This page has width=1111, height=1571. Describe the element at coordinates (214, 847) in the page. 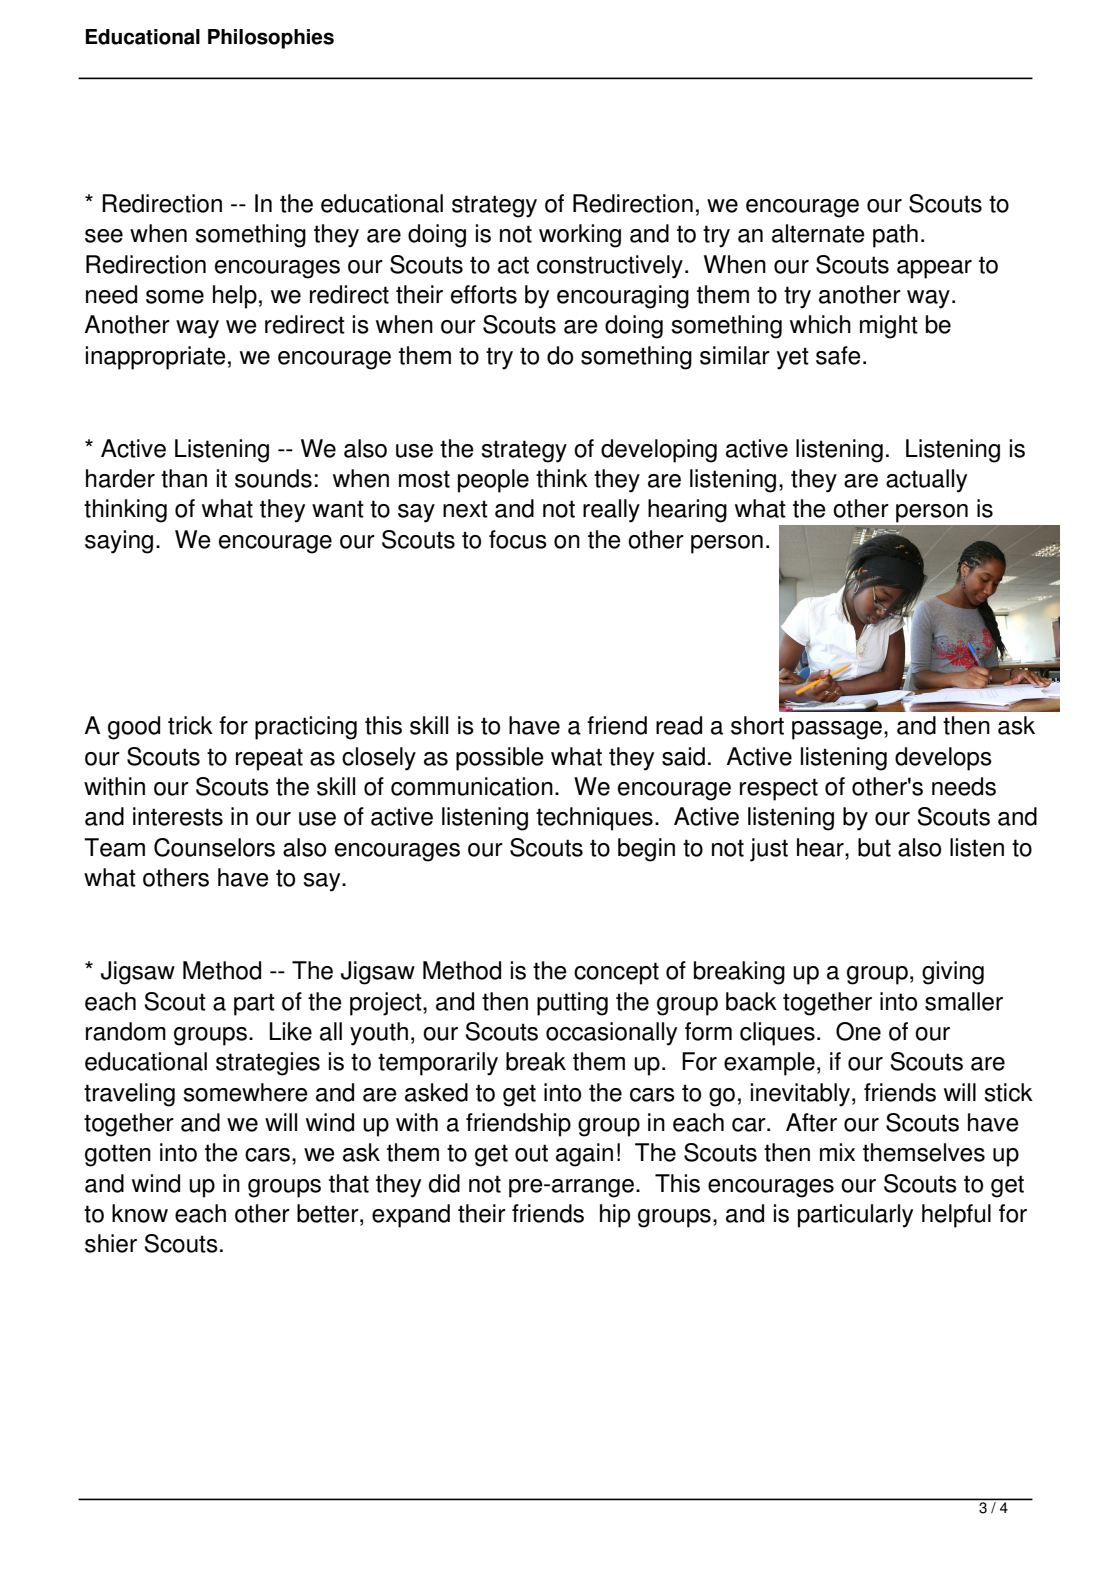

I see `Counselors` at that location.
